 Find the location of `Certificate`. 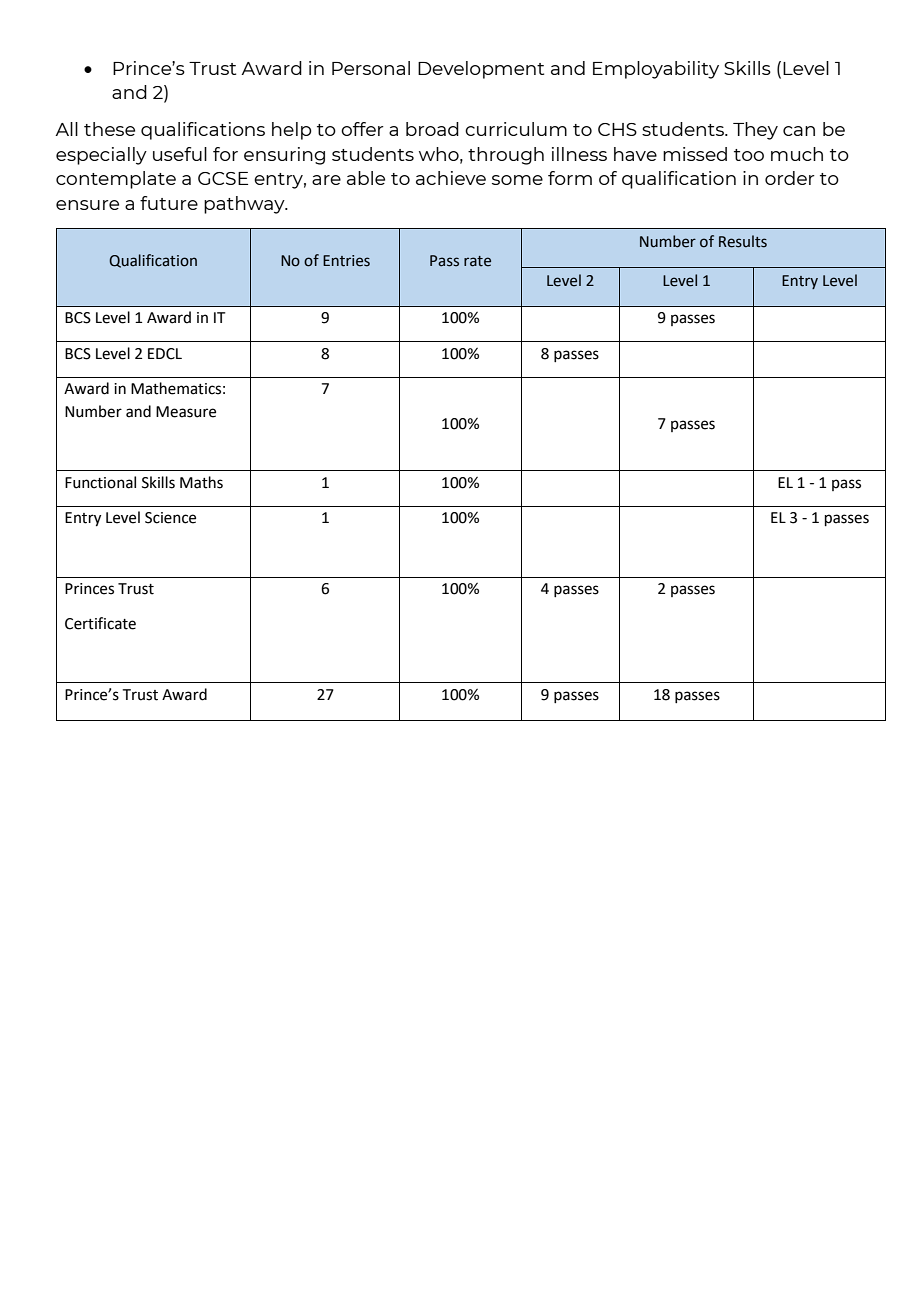

Certificate is located at coordinates (100, 623).
